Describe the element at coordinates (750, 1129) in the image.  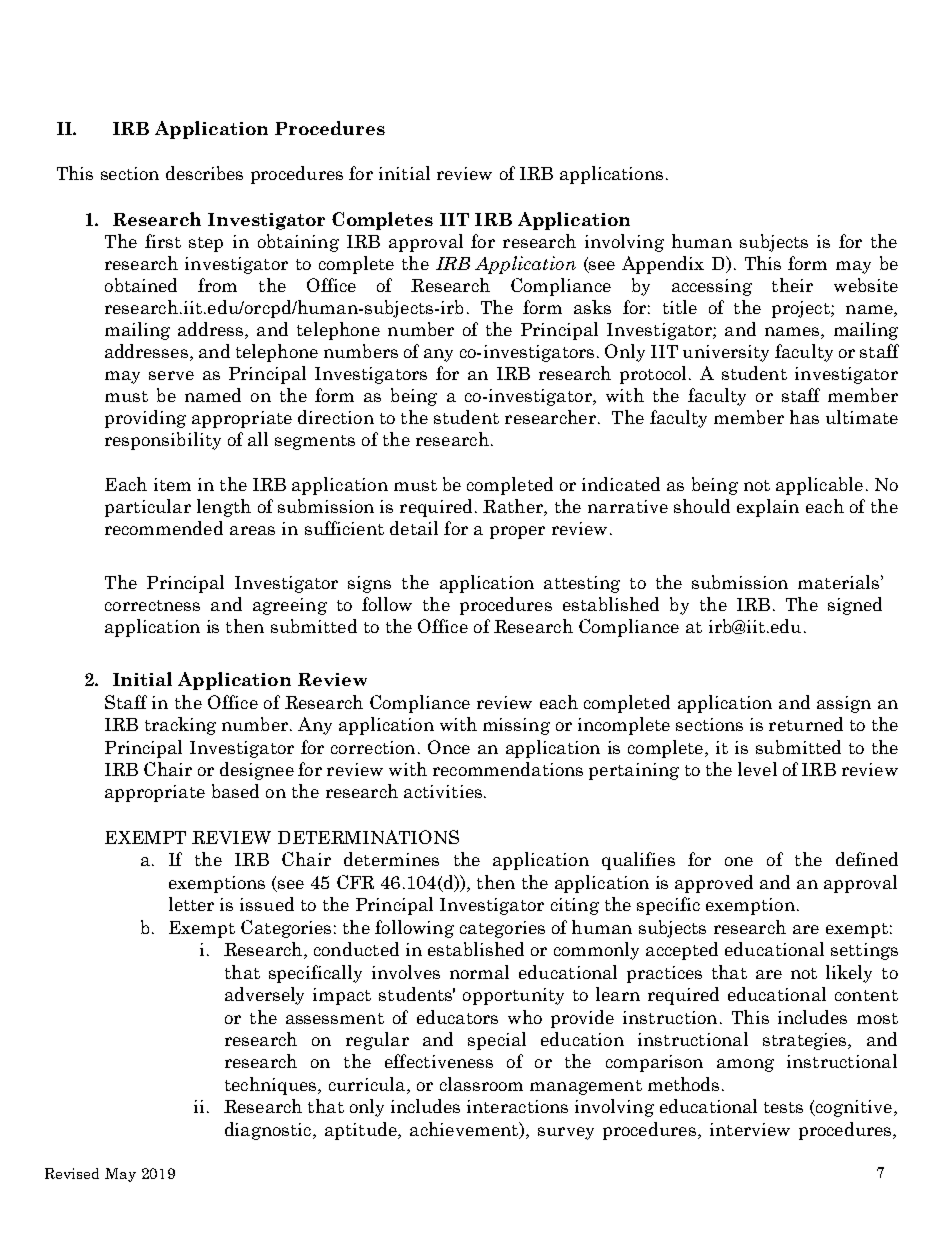
I see `interview` at that location.
